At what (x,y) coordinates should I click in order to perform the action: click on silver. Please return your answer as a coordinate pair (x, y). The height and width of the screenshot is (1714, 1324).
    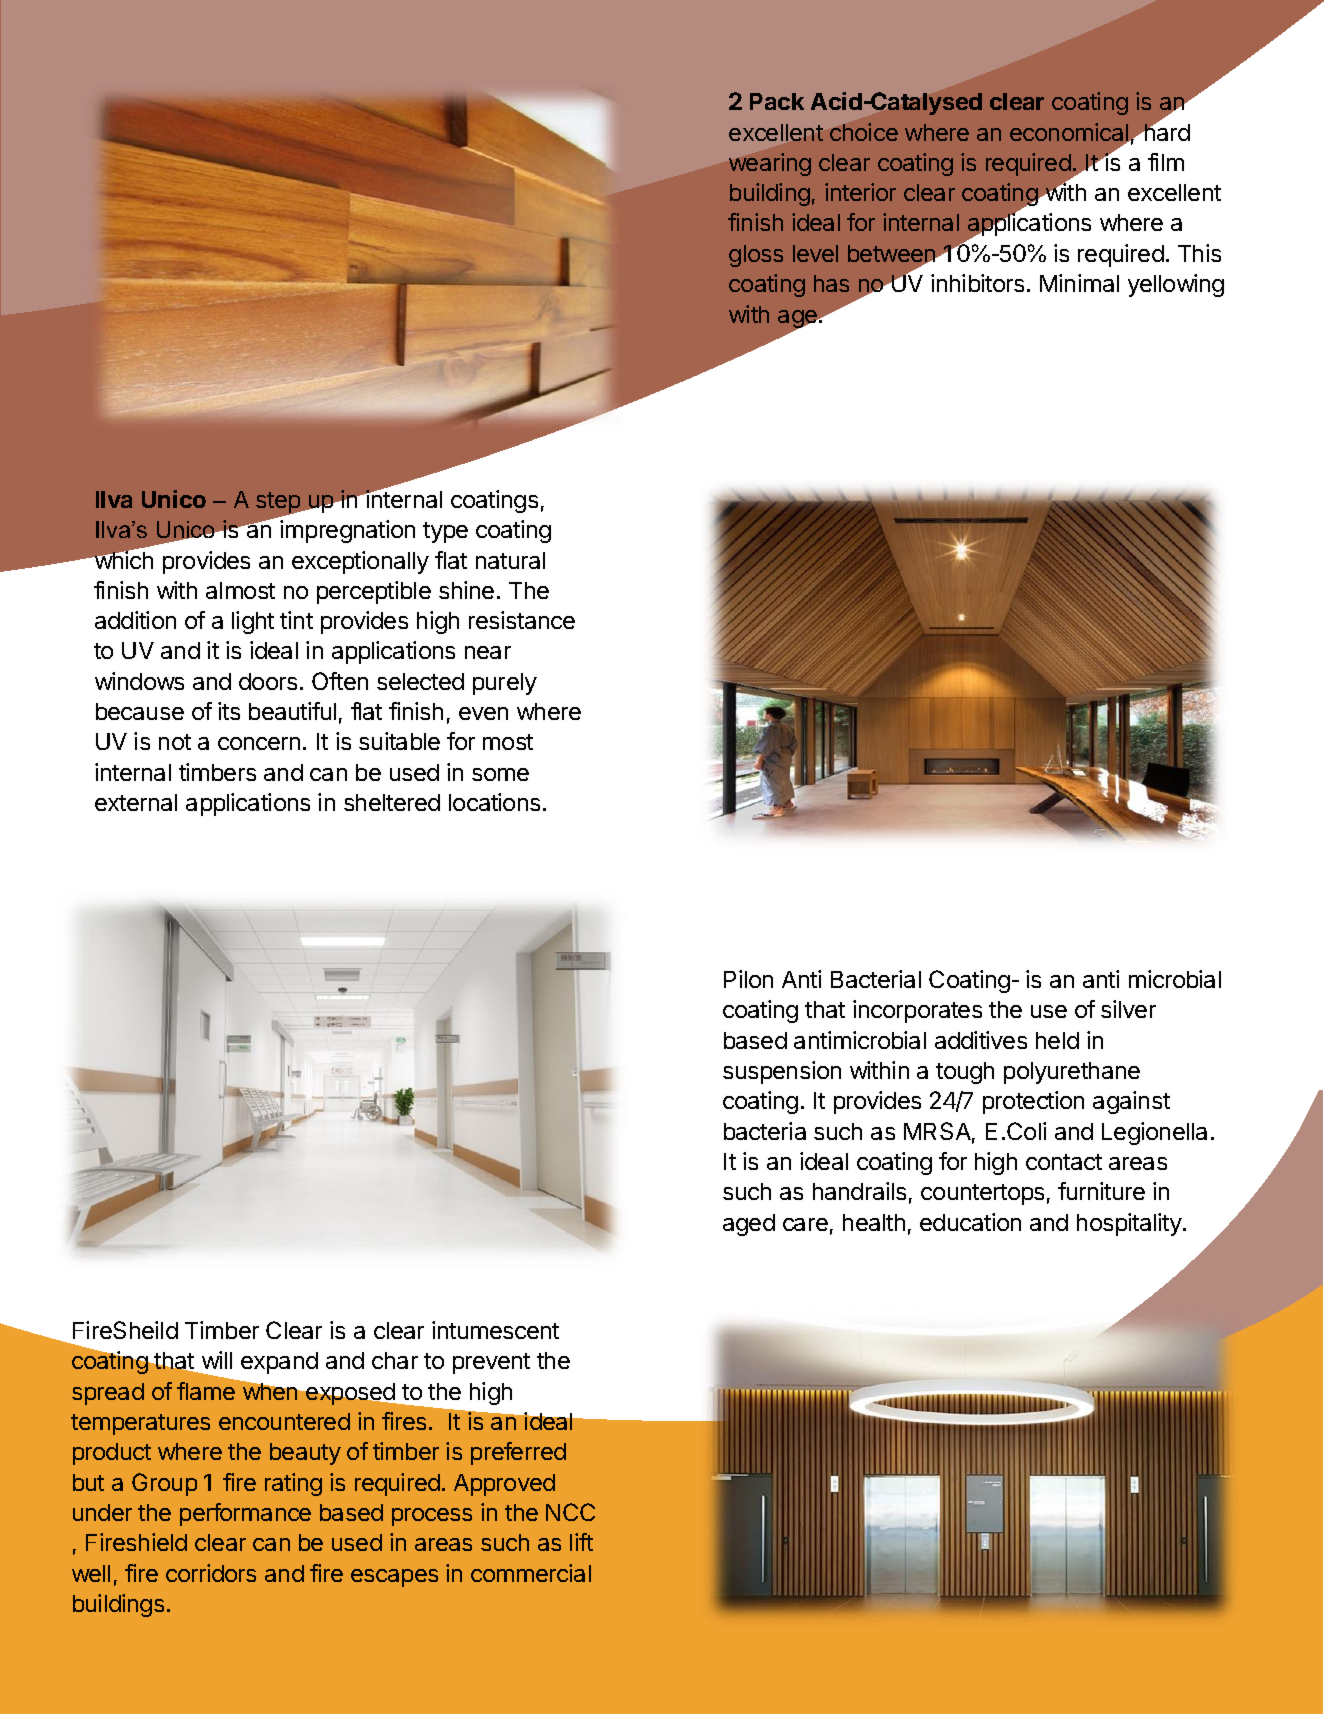
    Looking at the image, I should click on (1128, 1009).
